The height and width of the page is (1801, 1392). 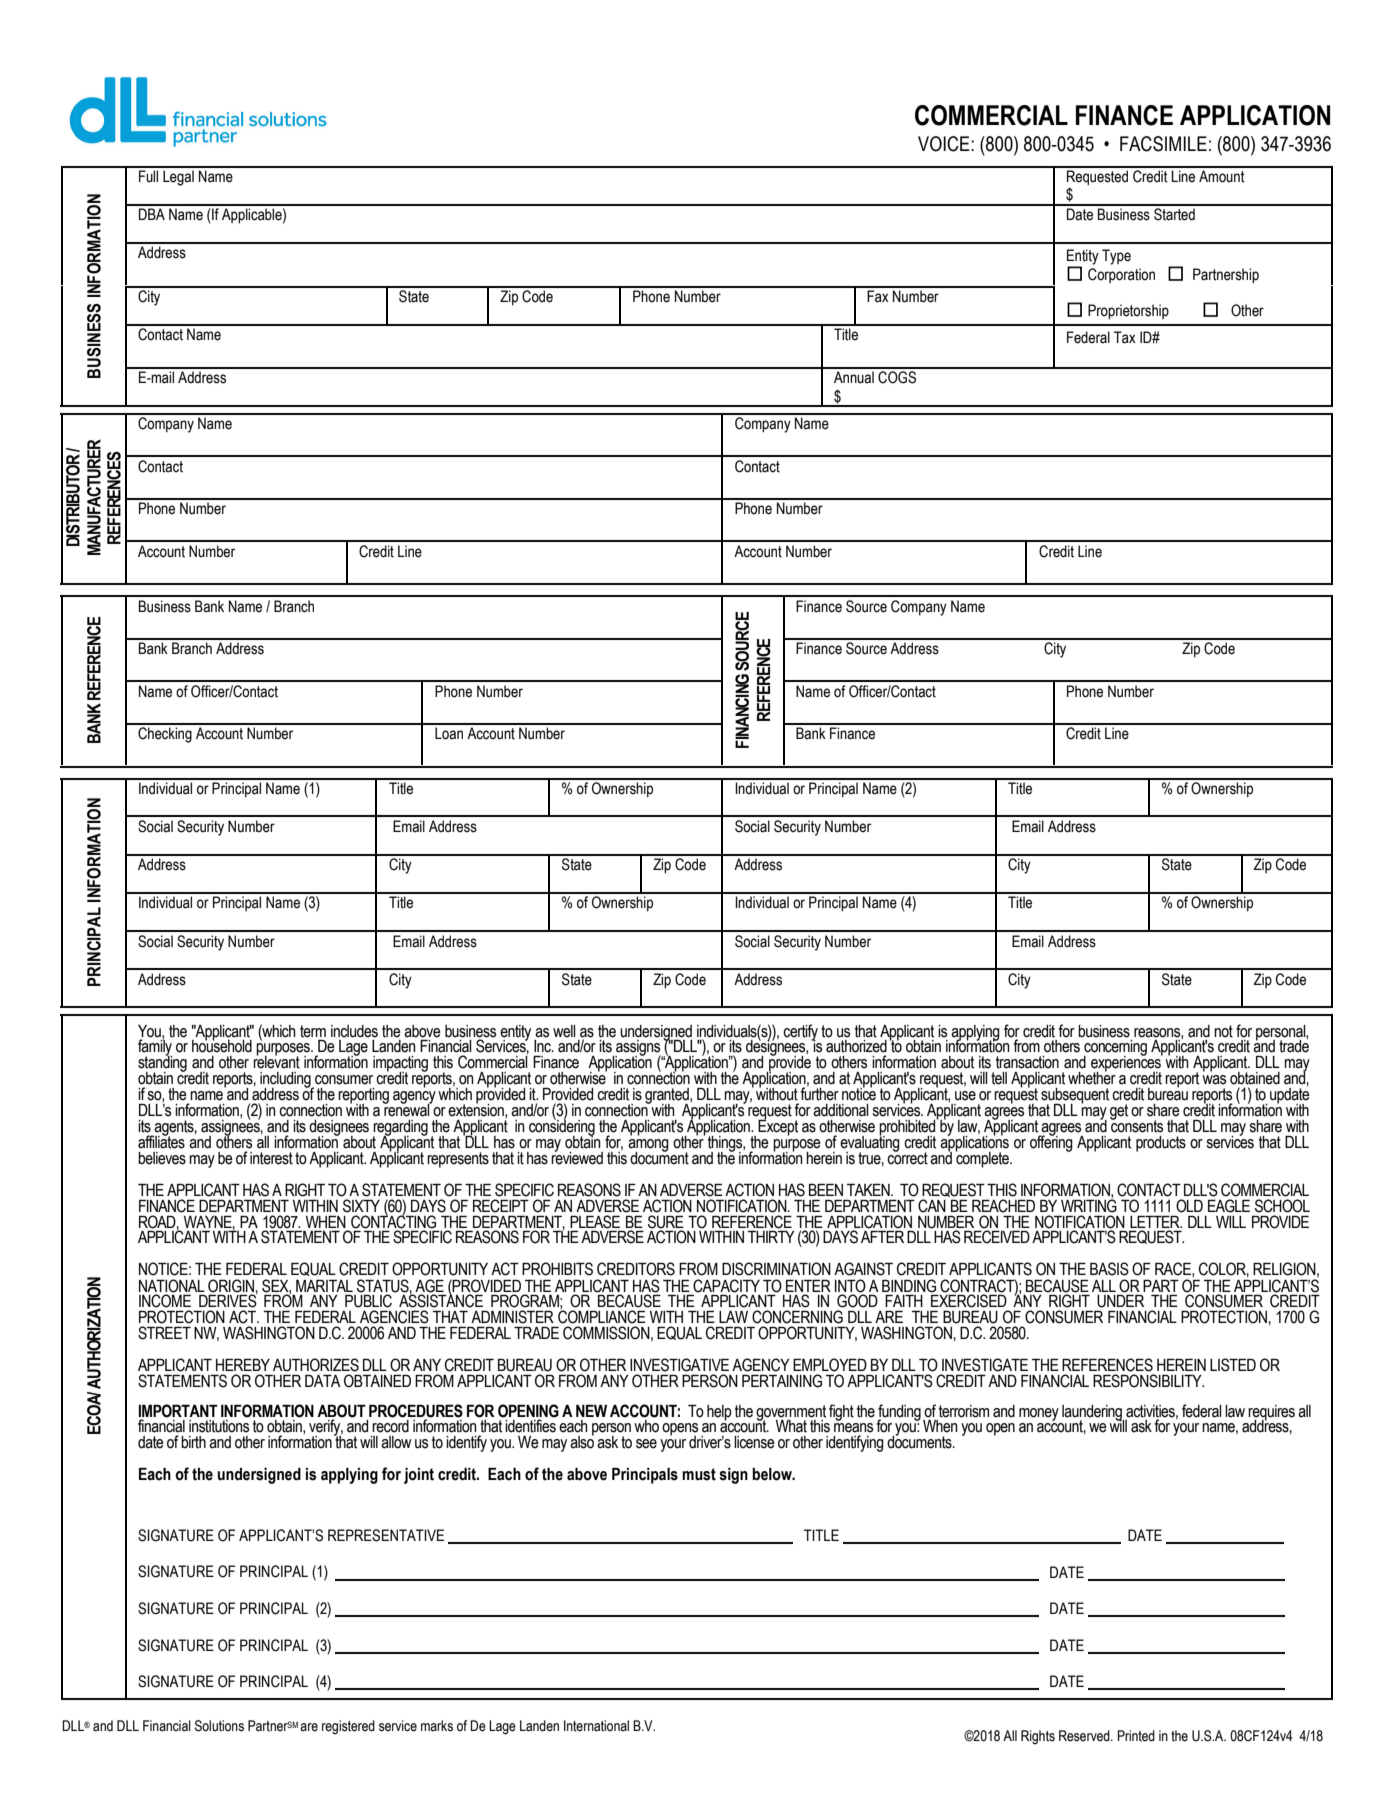 What do you see at coordinates (1125, 337) in the page?
I see `Tax` at bounding box center [1125, 337].
